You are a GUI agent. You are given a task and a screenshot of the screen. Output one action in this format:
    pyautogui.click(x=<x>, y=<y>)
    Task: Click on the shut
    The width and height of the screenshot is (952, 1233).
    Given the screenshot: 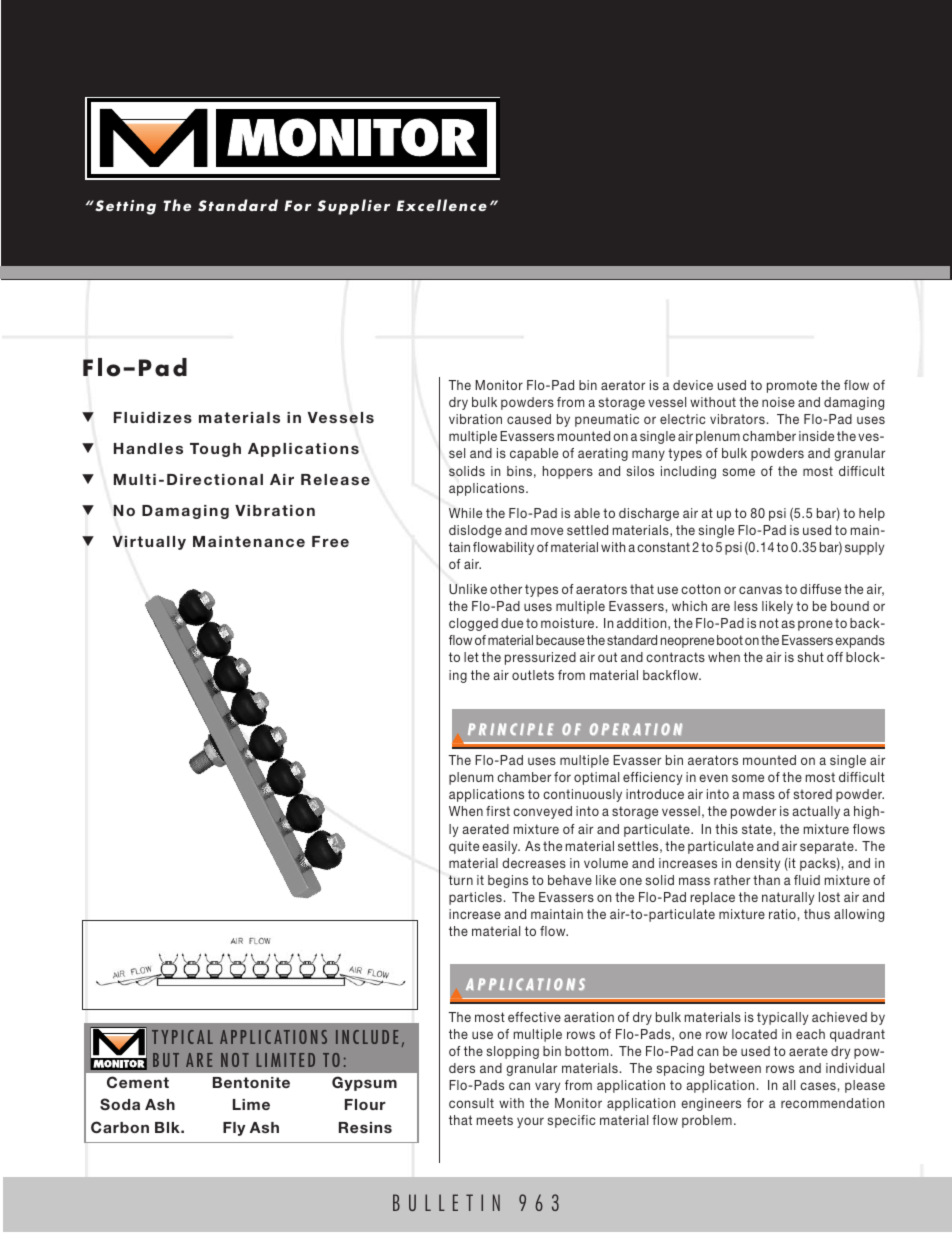 What is the action you would take?
    pyautogui.click(x=811, y=657)
